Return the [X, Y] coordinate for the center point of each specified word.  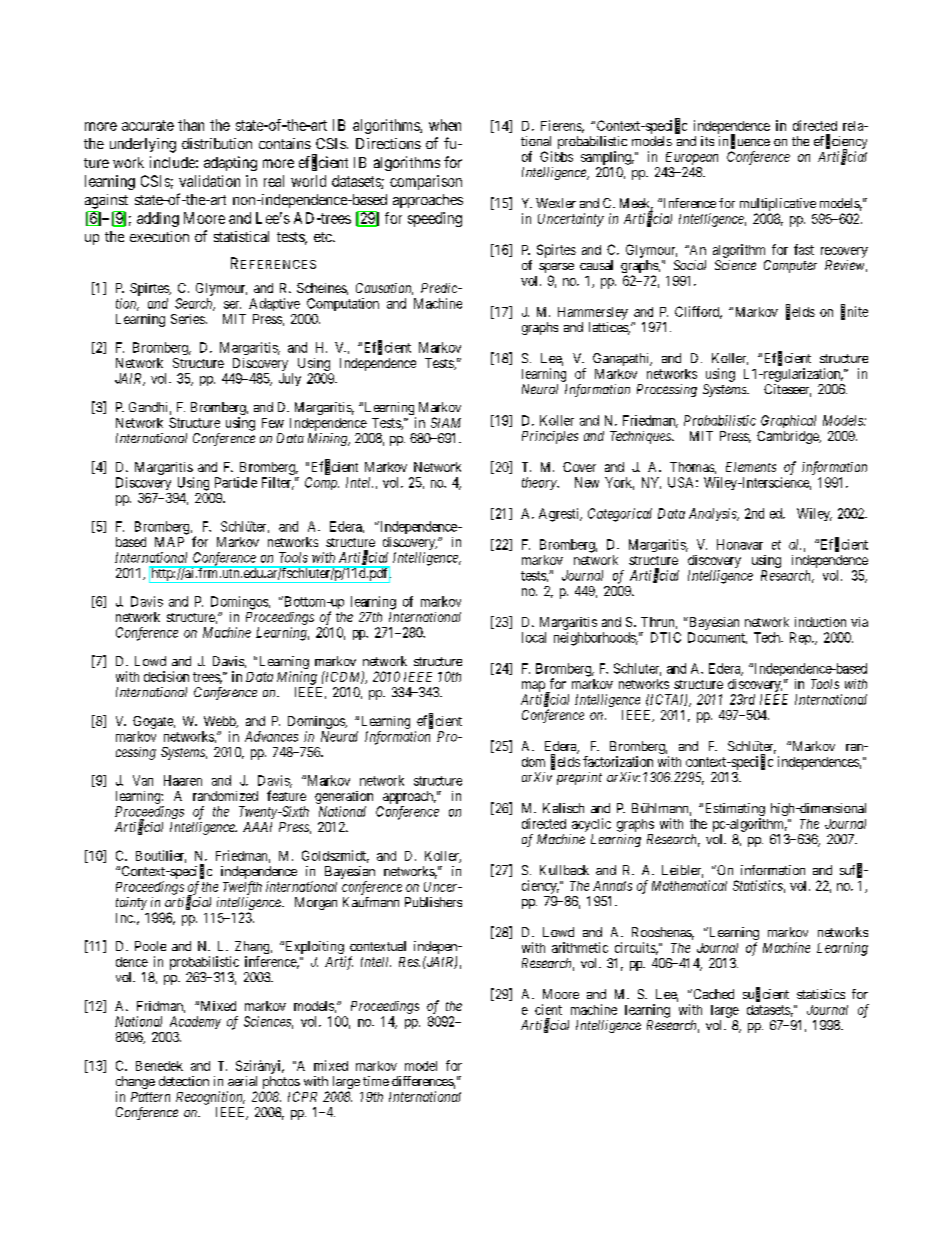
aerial [242, 1081]
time [376, 1081]
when [445, 125]
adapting [230, 163]
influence [744, 141]
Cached [712, 994]
